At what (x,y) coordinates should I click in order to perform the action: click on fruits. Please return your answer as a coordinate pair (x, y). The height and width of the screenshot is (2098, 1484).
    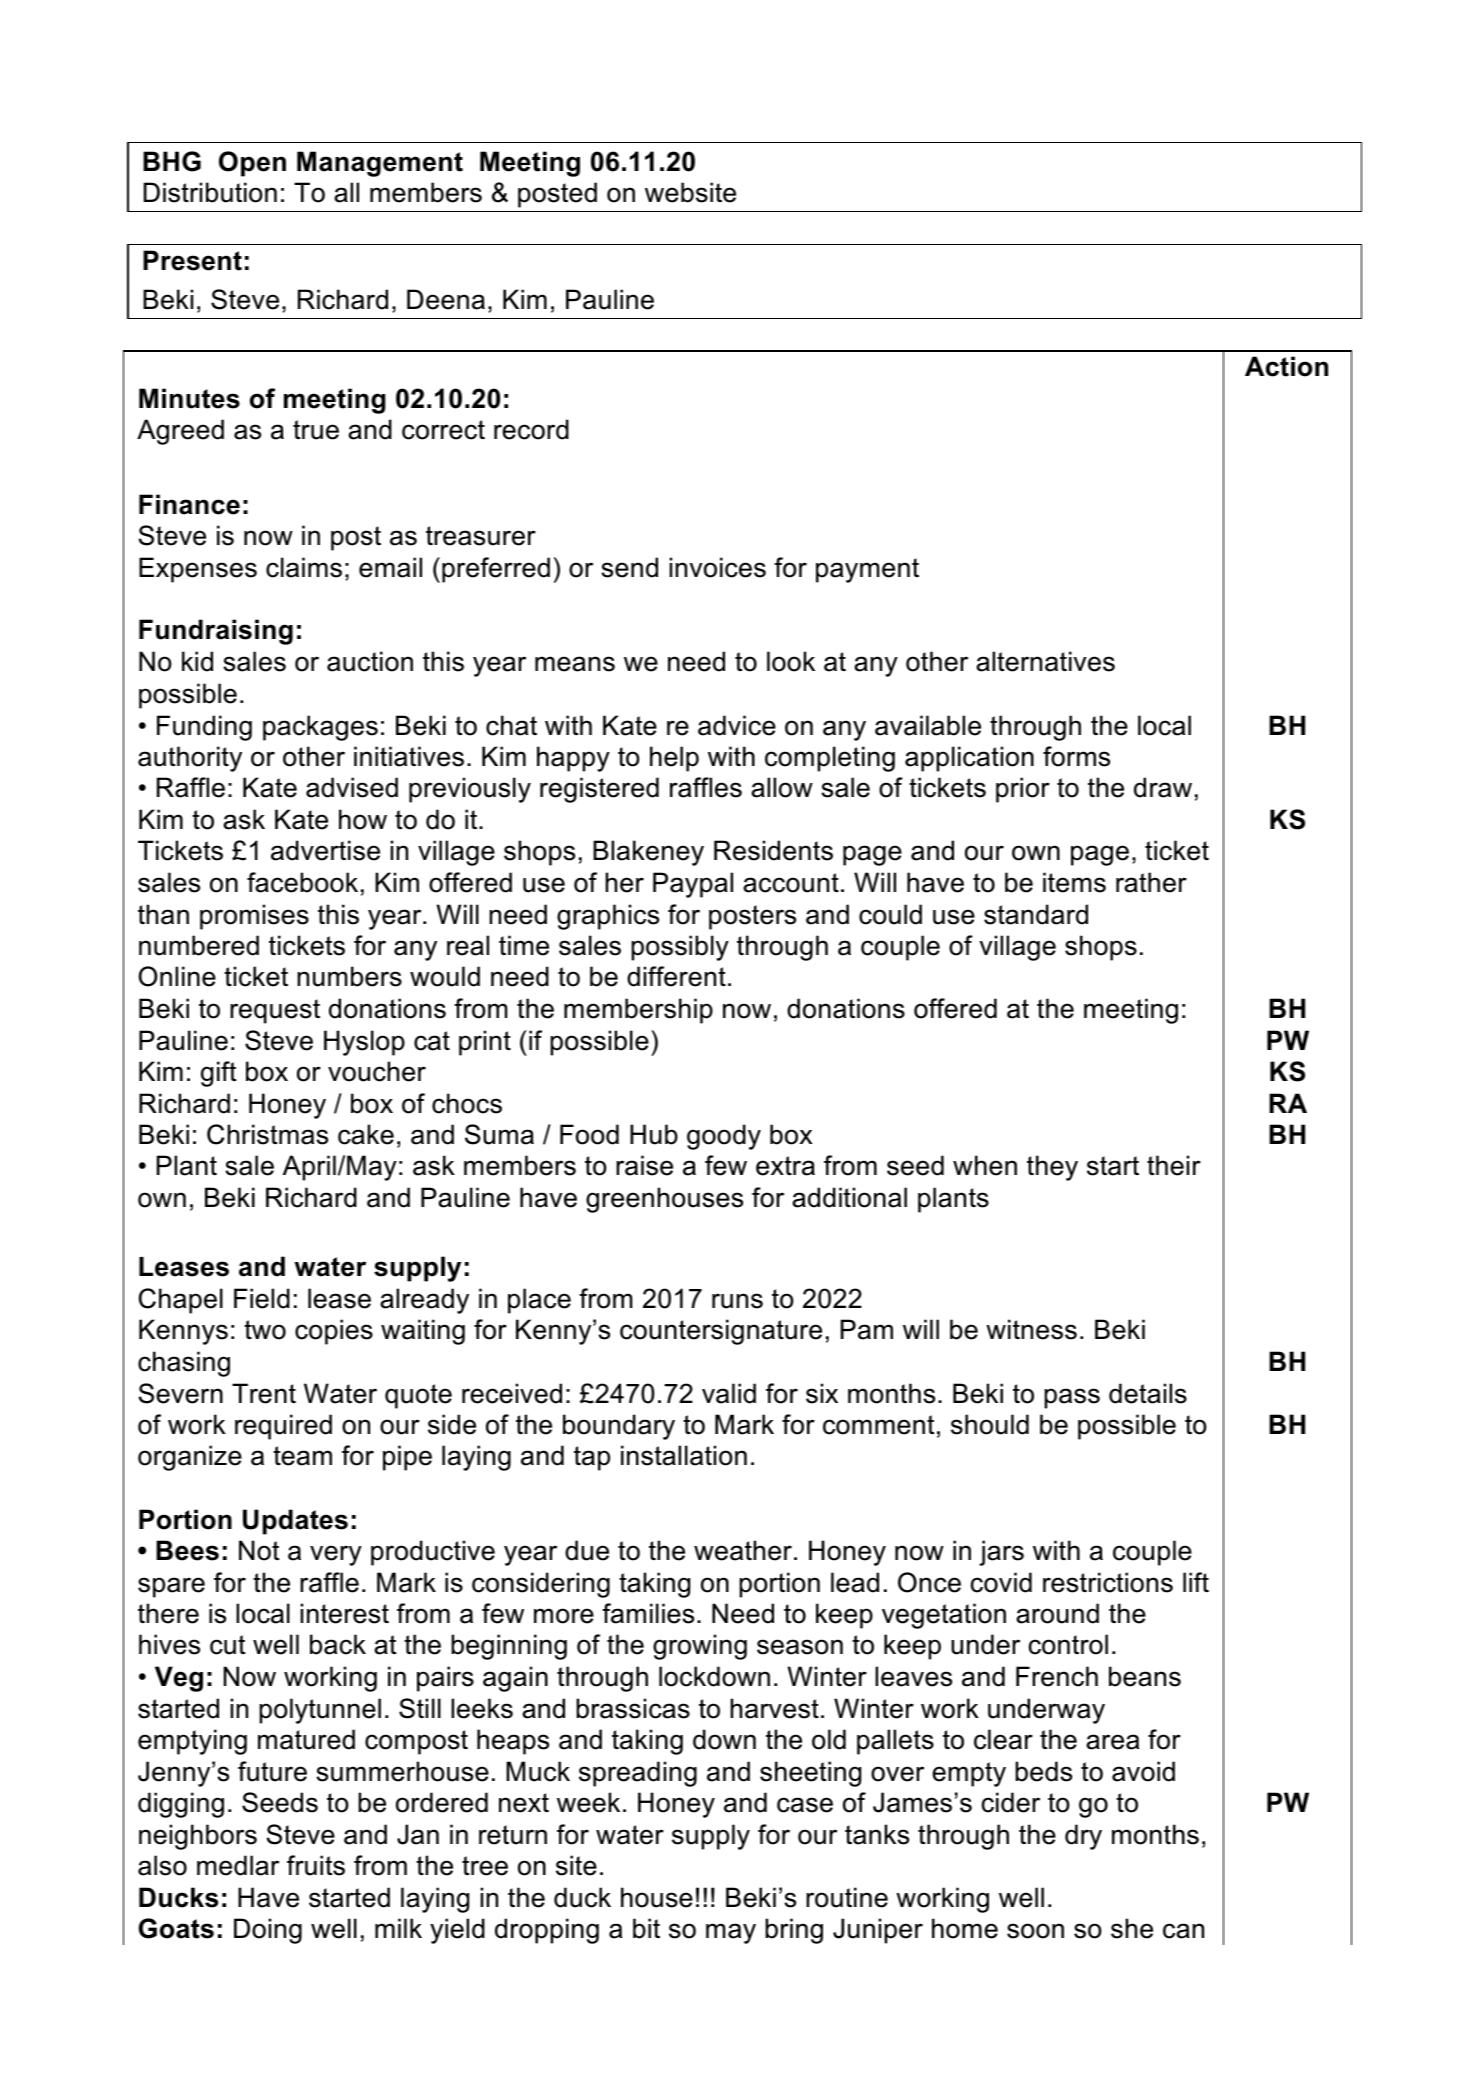
    Looking at the image, I should click on (316, 1865).
